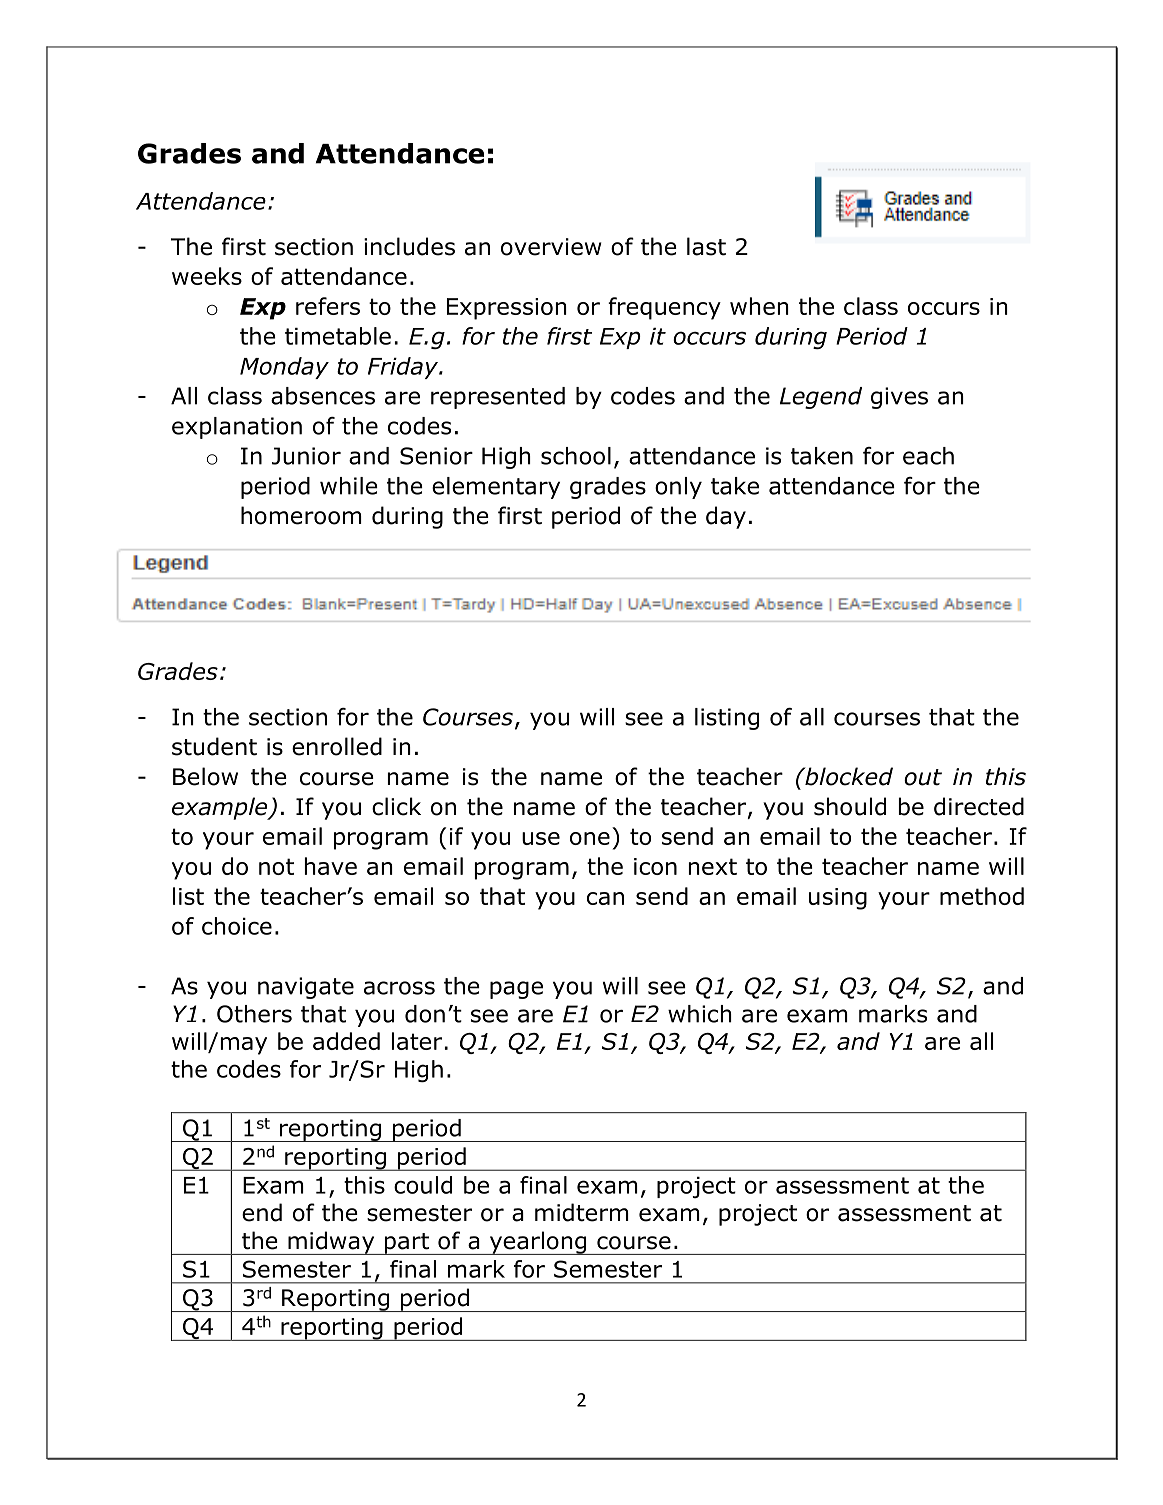 The image size is (1163, 1505). Describe the element at coordinates (848, 776) in the page. I see `blocked` at that location.
